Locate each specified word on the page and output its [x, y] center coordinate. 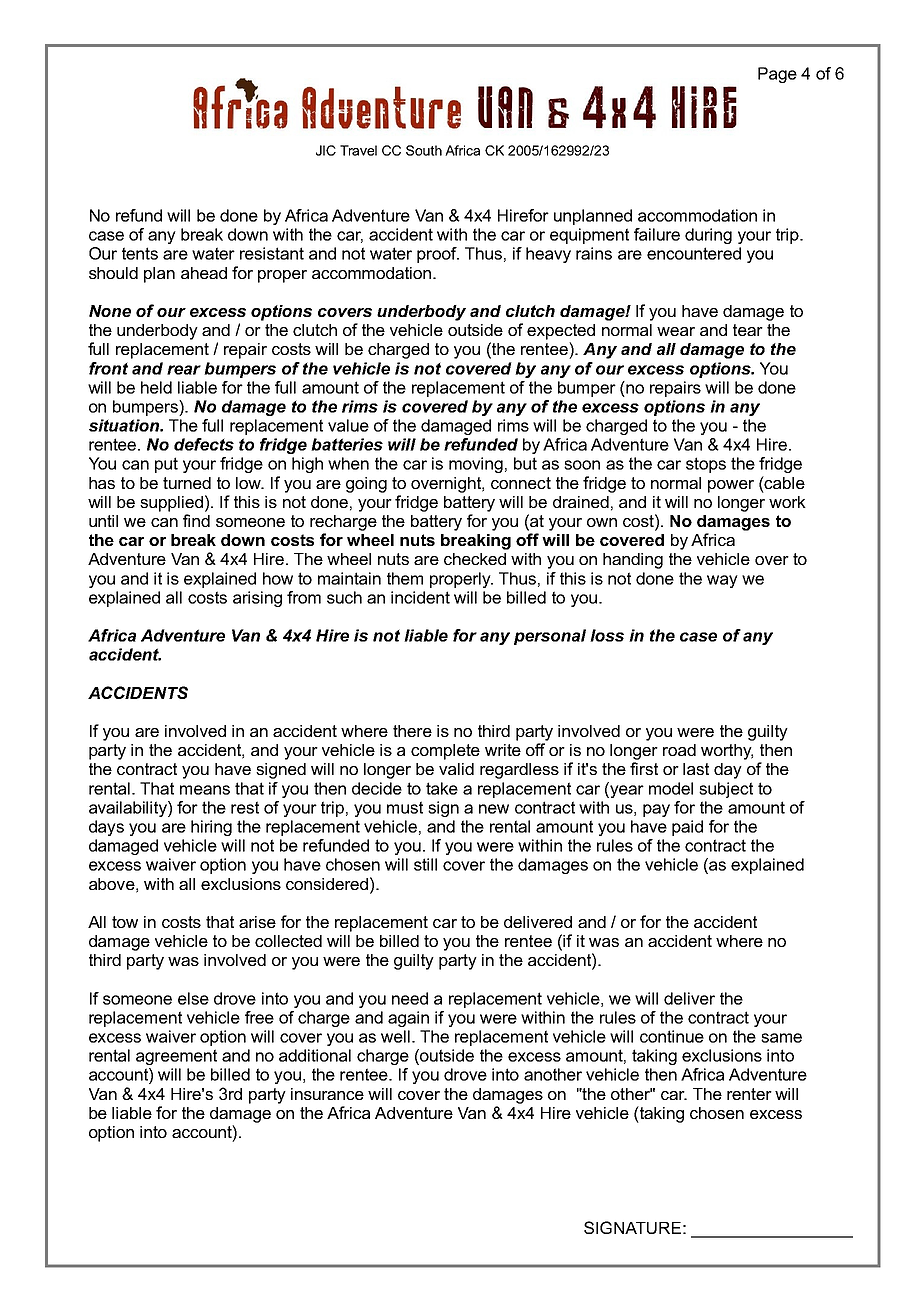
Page [777, 75]
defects [204, 444]
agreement [176, 1057]
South [424, 150]
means [205, 790]
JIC [326, 150]
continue [672, 1036]
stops [706, 465]
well [395, 1036]
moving [476, 465]
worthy [727, 752]
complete [445, 752]
